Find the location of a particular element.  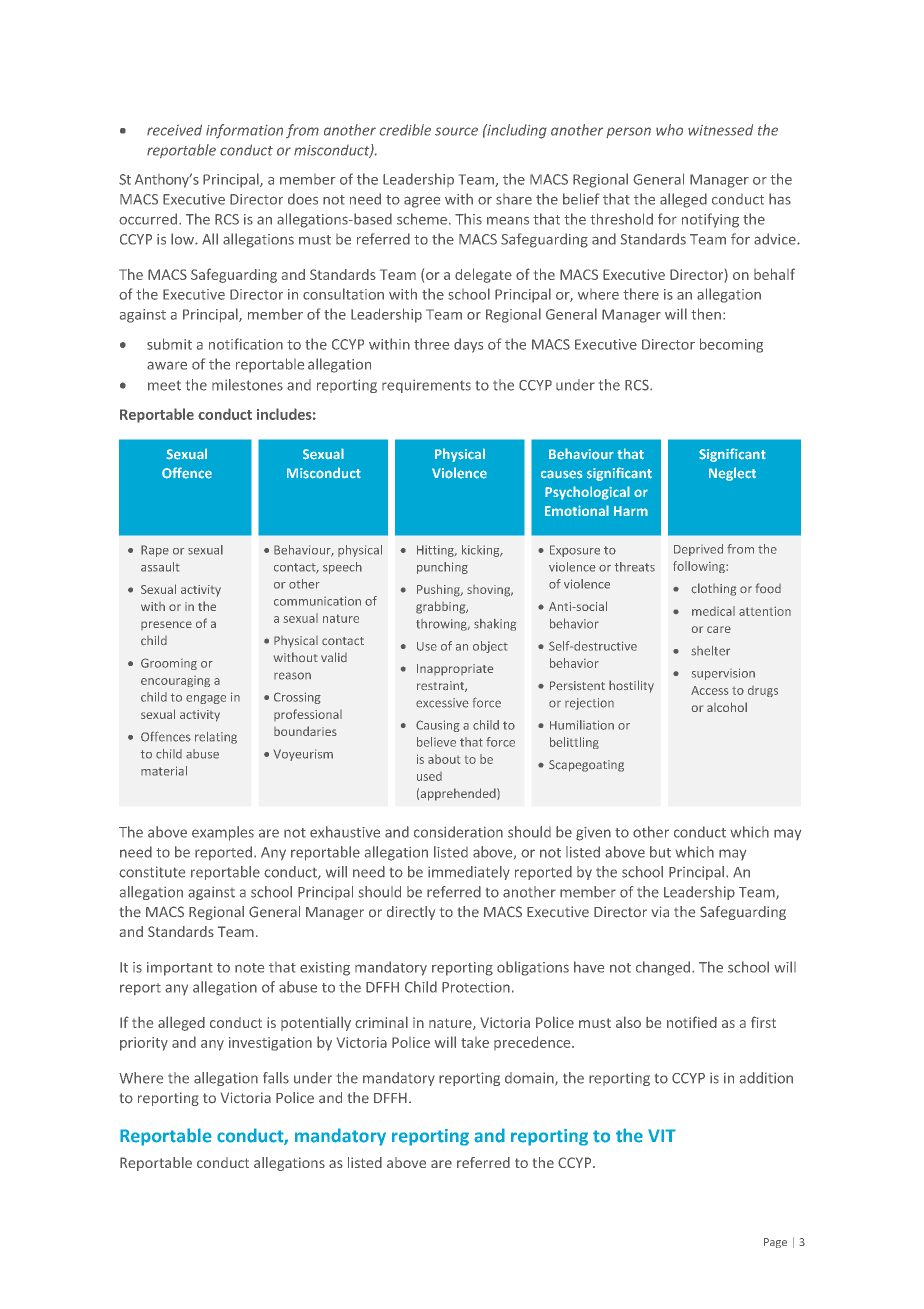

information is located at coordinates (244, 131).
